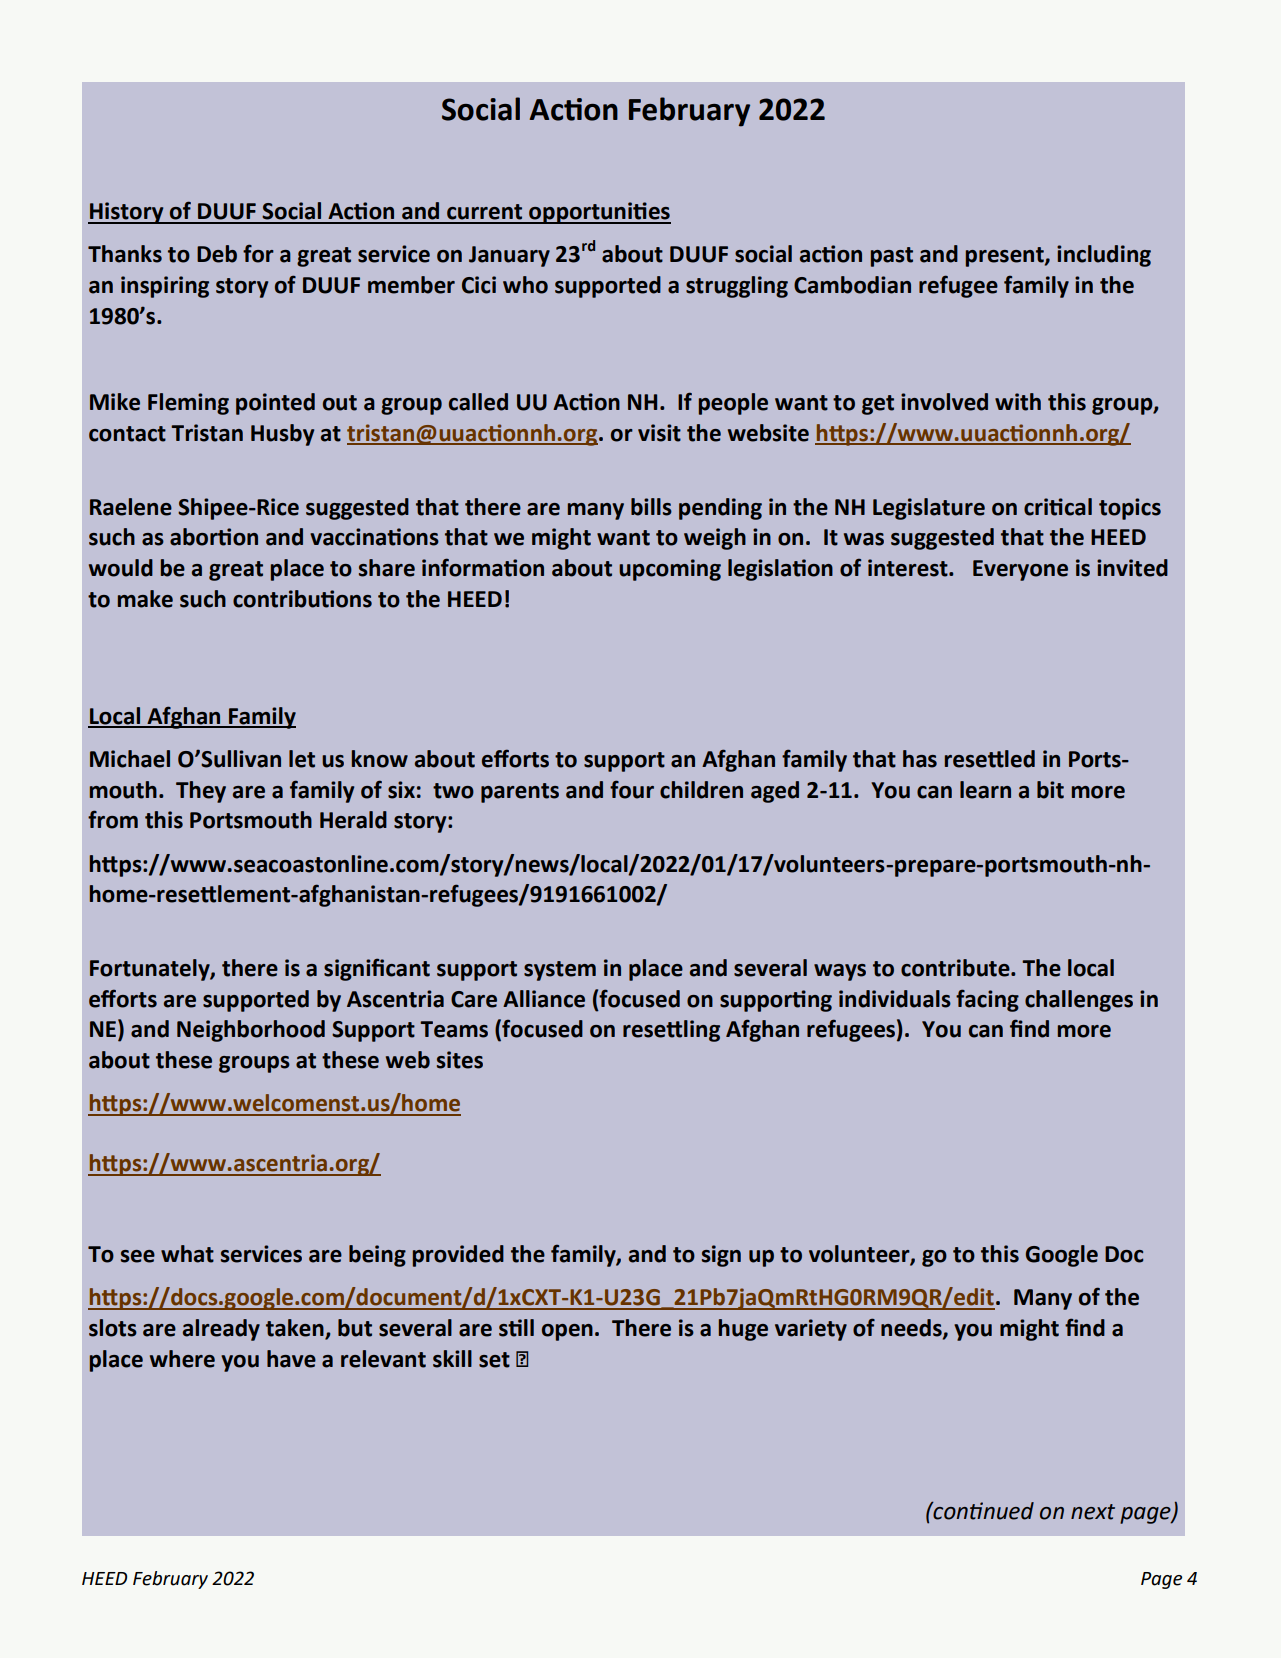 Image resolution: width=1281 pixels, height=1658 pixels. I want to click on opportunities, so click(599, 213).
